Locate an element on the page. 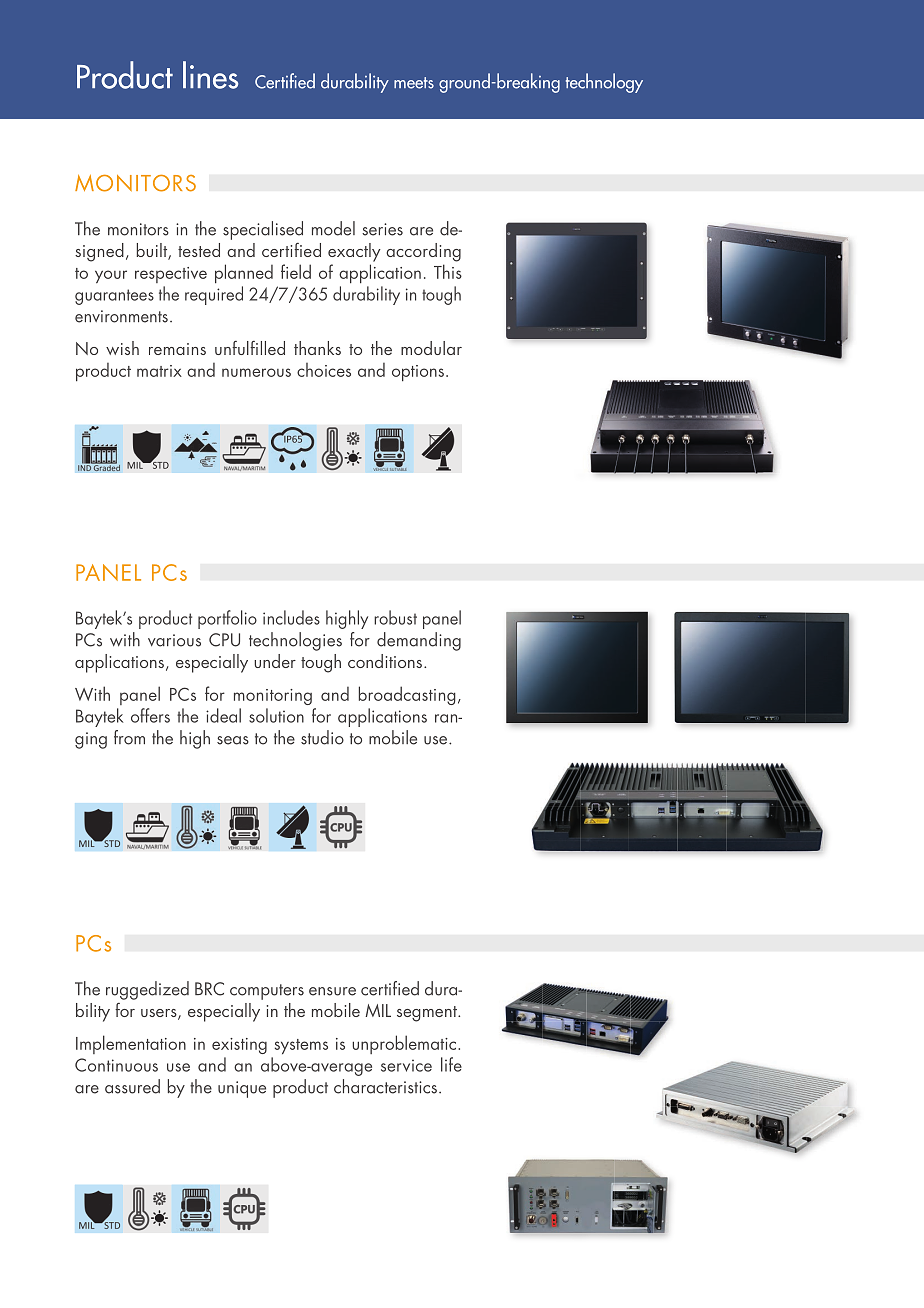  meets is located at coordinates (414, 83).
